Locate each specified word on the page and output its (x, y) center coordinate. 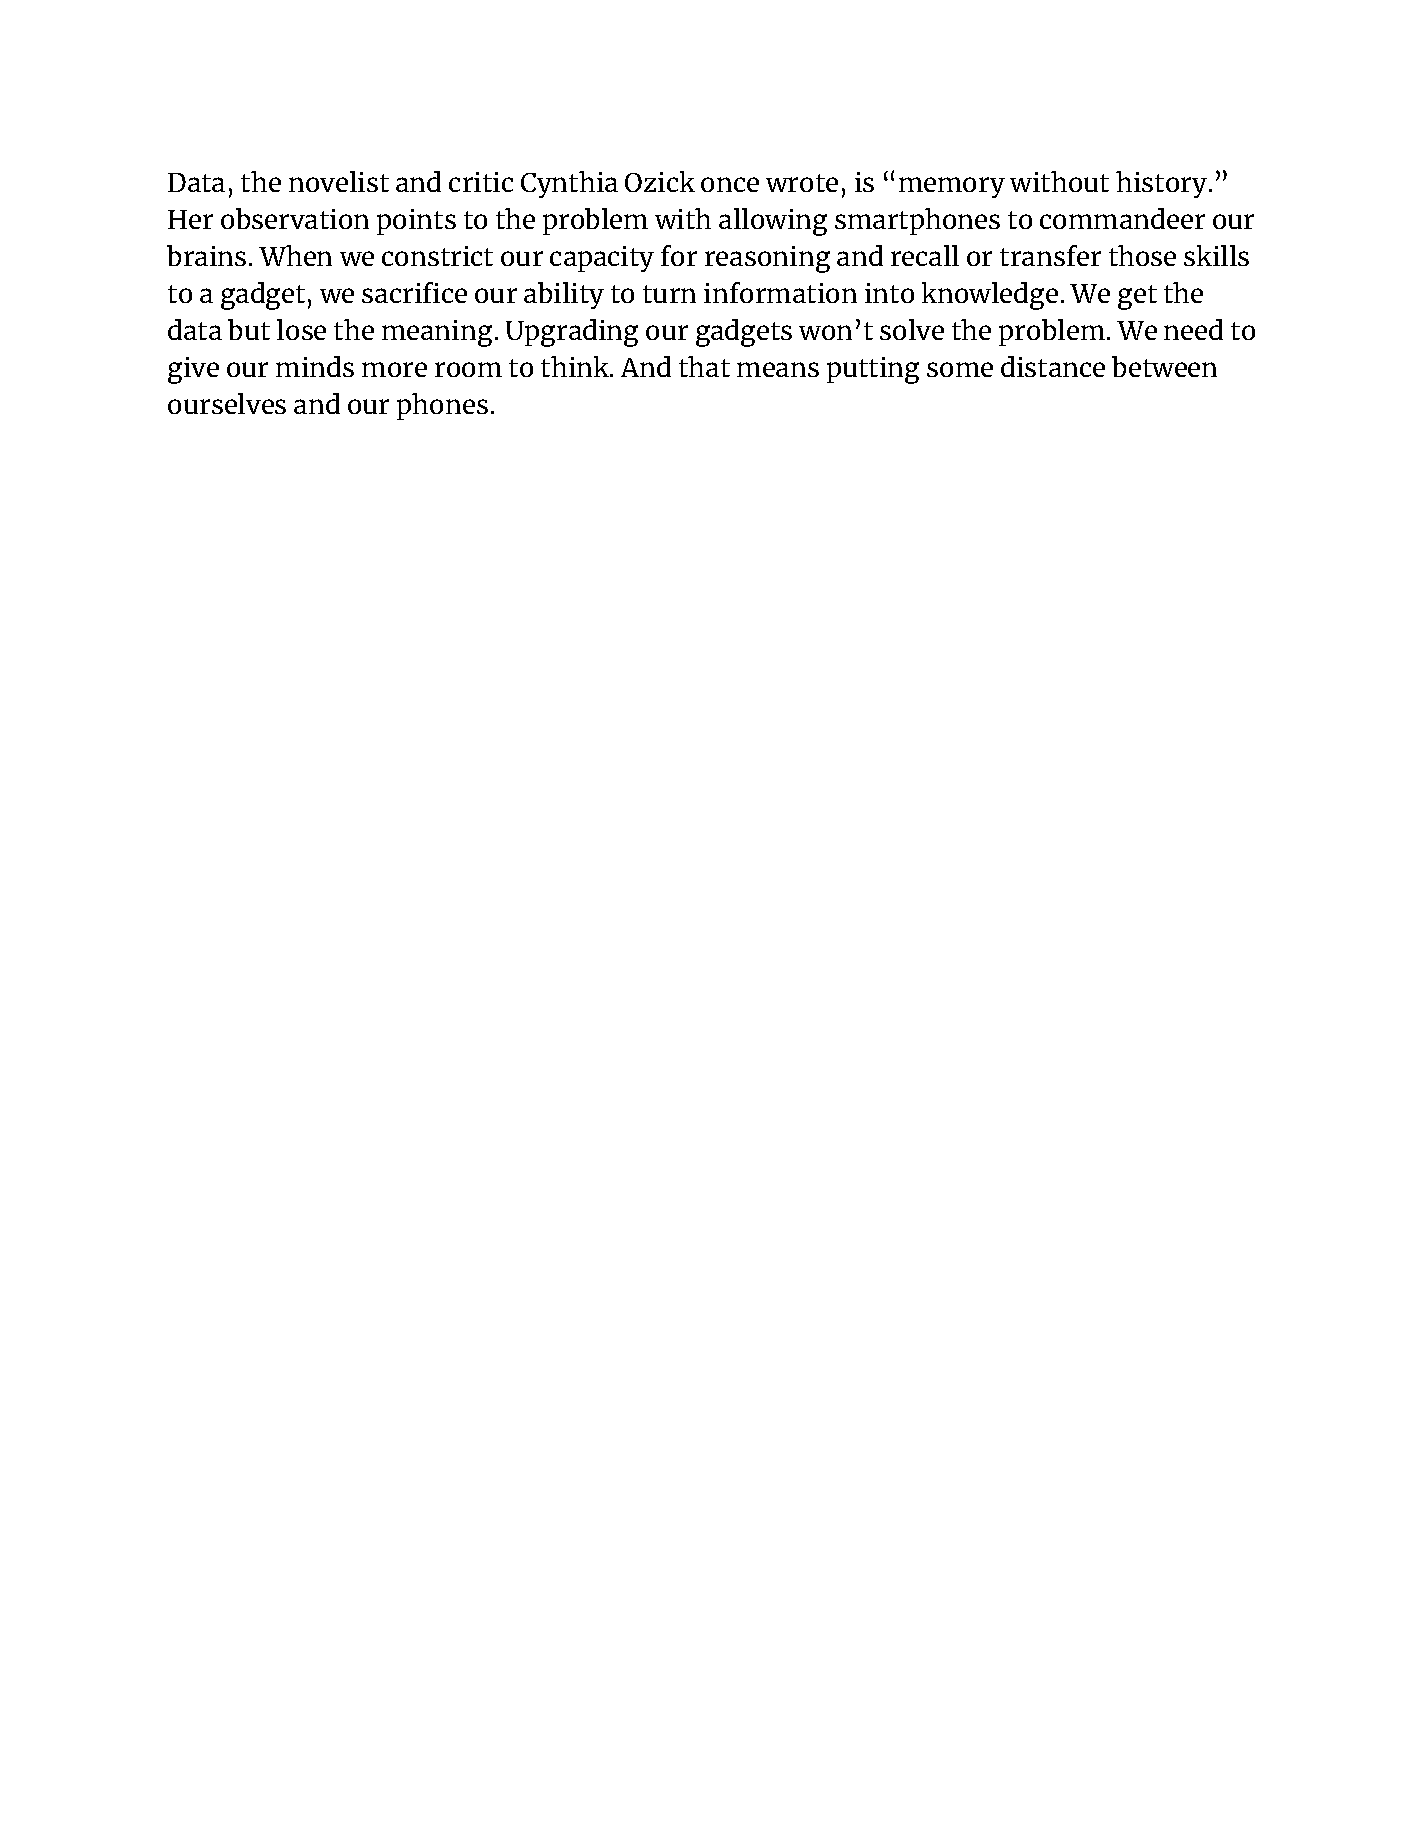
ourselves (227, 403)
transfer (1050, 255)
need (1193, 329)
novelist (339, 181)
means (778, 369)
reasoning (767, 259)
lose (301, 329)
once (730, 184)
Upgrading (572, 333)
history (1163, 184)
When (295, 255)
